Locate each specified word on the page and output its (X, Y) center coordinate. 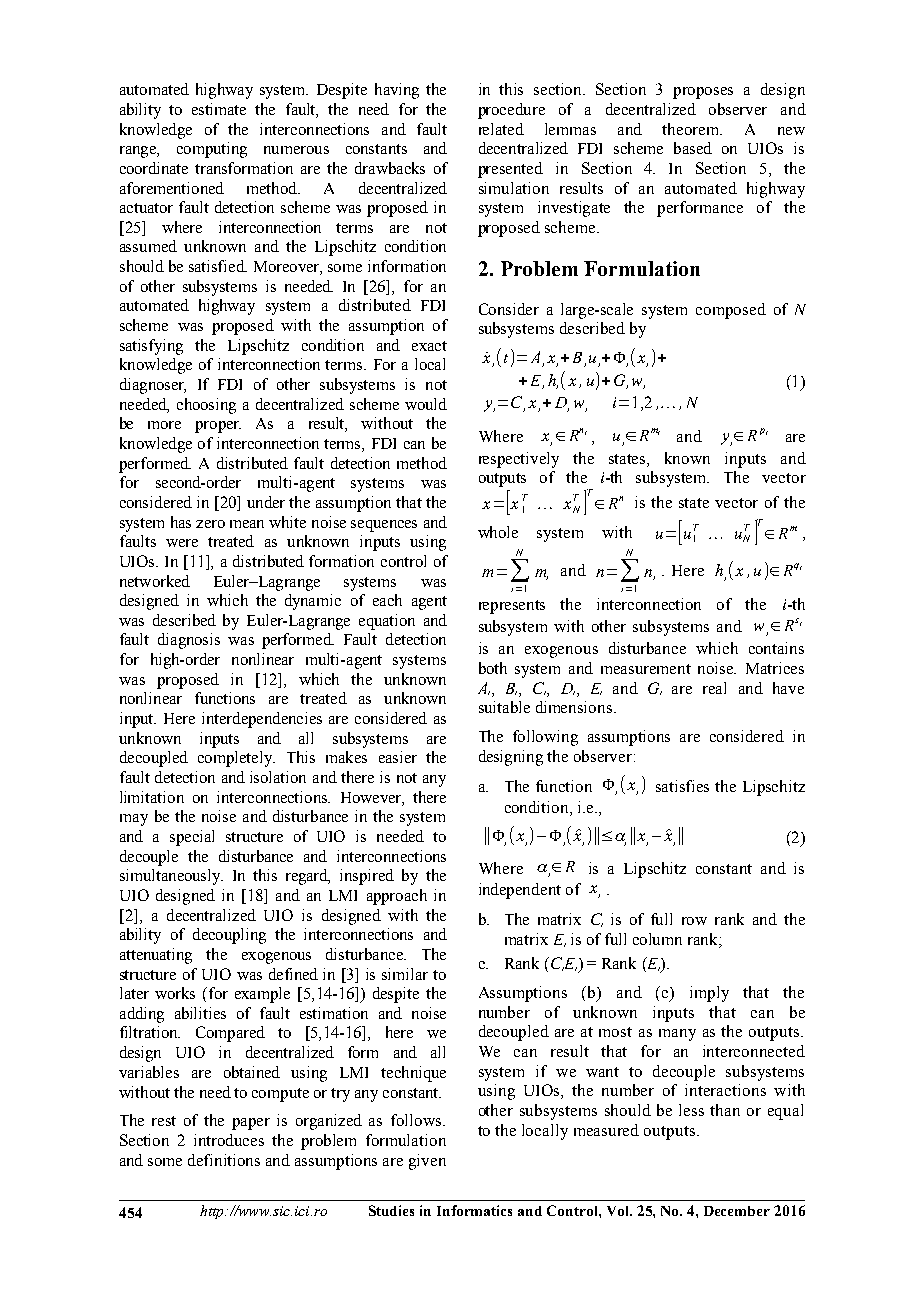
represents (512, 607)
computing (212, 150)
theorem (692, 129)
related (501, 129)
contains (776, 648)
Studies (391, 1210)
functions (225, 698)
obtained (252, 1072)
